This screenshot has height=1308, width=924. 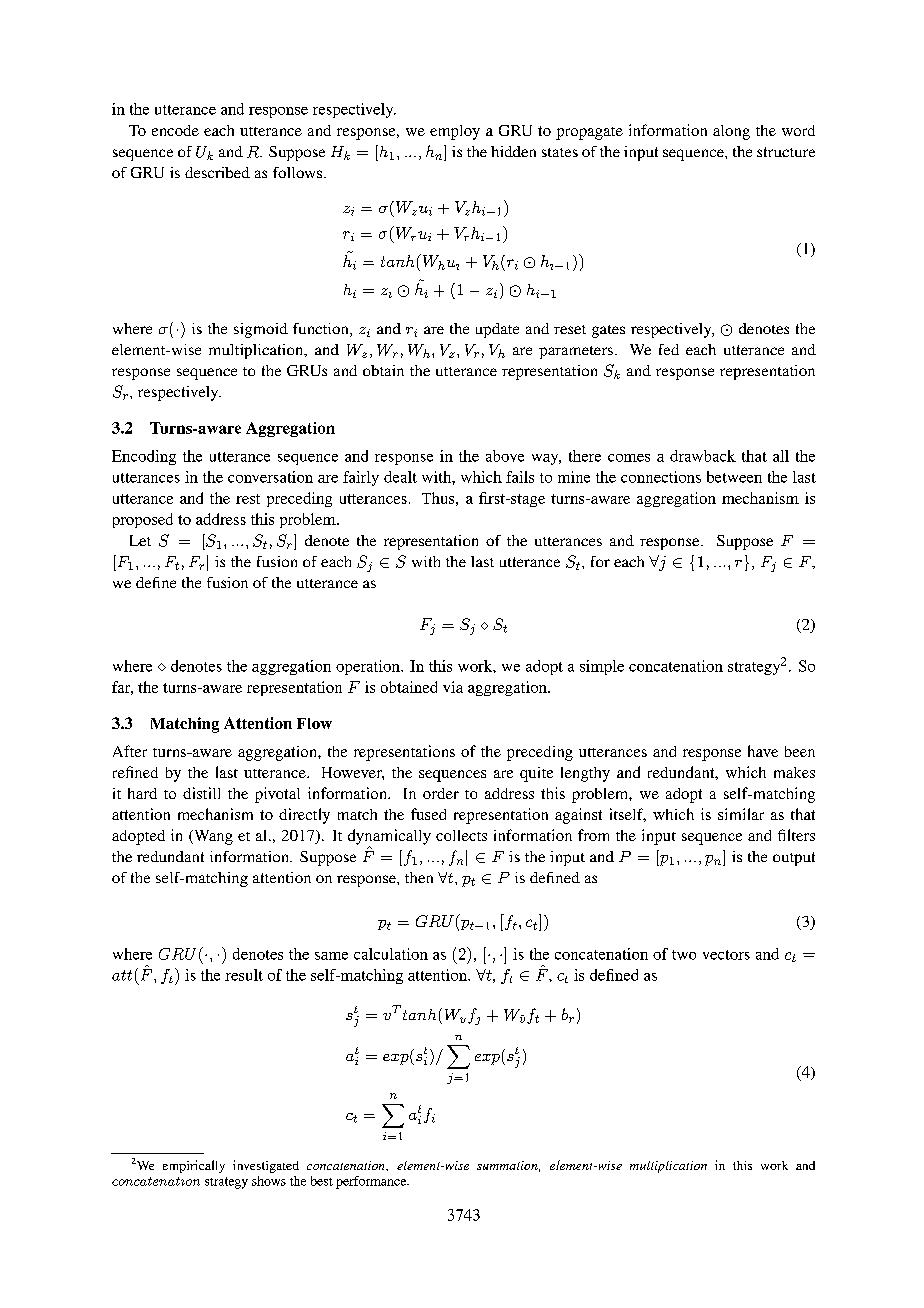 What do you see at coordinates (212, 837) in the screenshot?
I see `Wang` at bounding box center [212, 837].
